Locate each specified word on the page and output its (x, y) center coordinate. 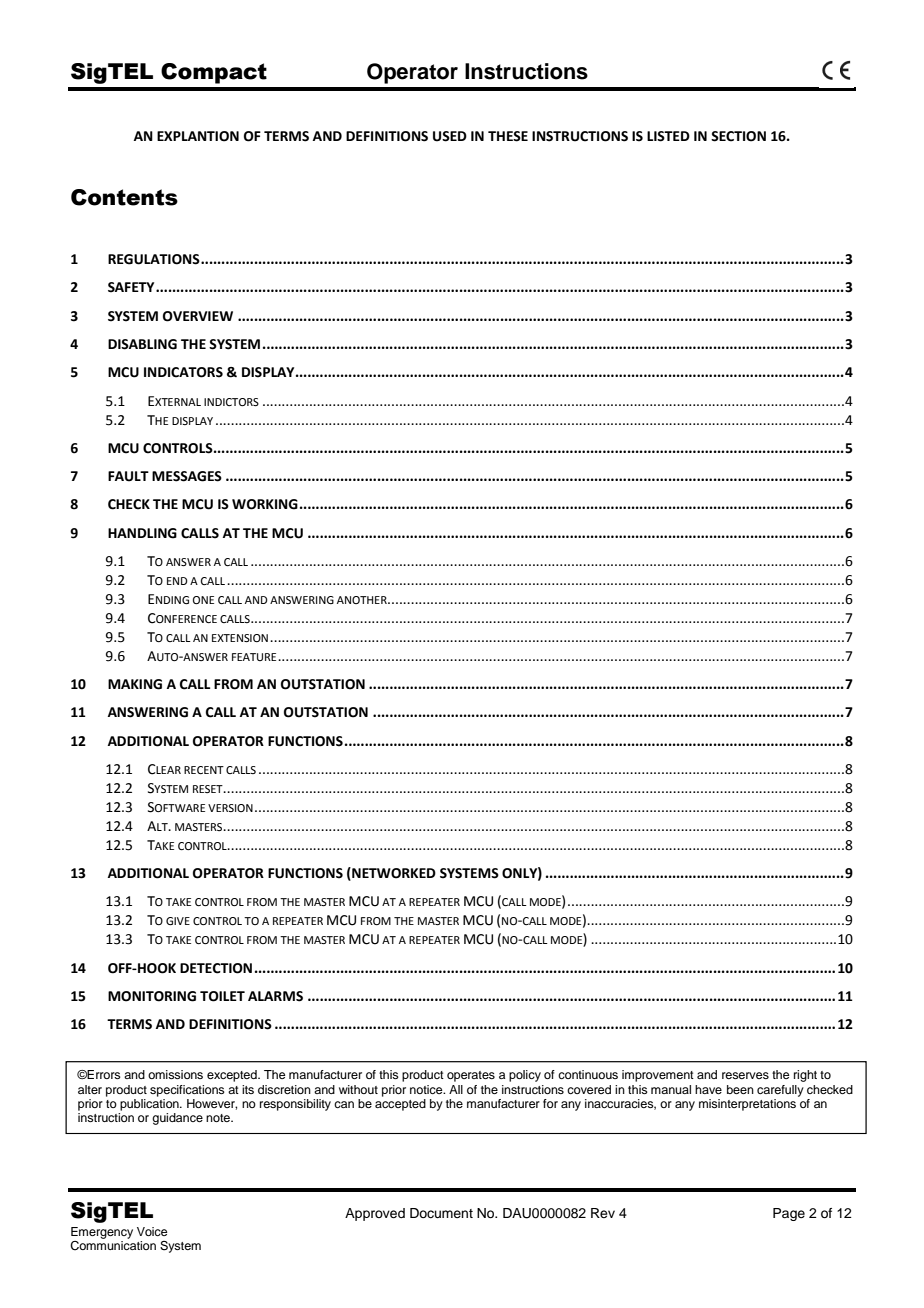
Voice (152, 1231)
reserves (745, 1075)
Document (441, 1213)
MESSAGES (187, 476)
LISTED (668, 136)
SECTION (738, 136)
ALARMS (275, 996)
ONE (203, 600)
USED (450, 136)
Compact (214, 73)
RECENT (204, 770)
